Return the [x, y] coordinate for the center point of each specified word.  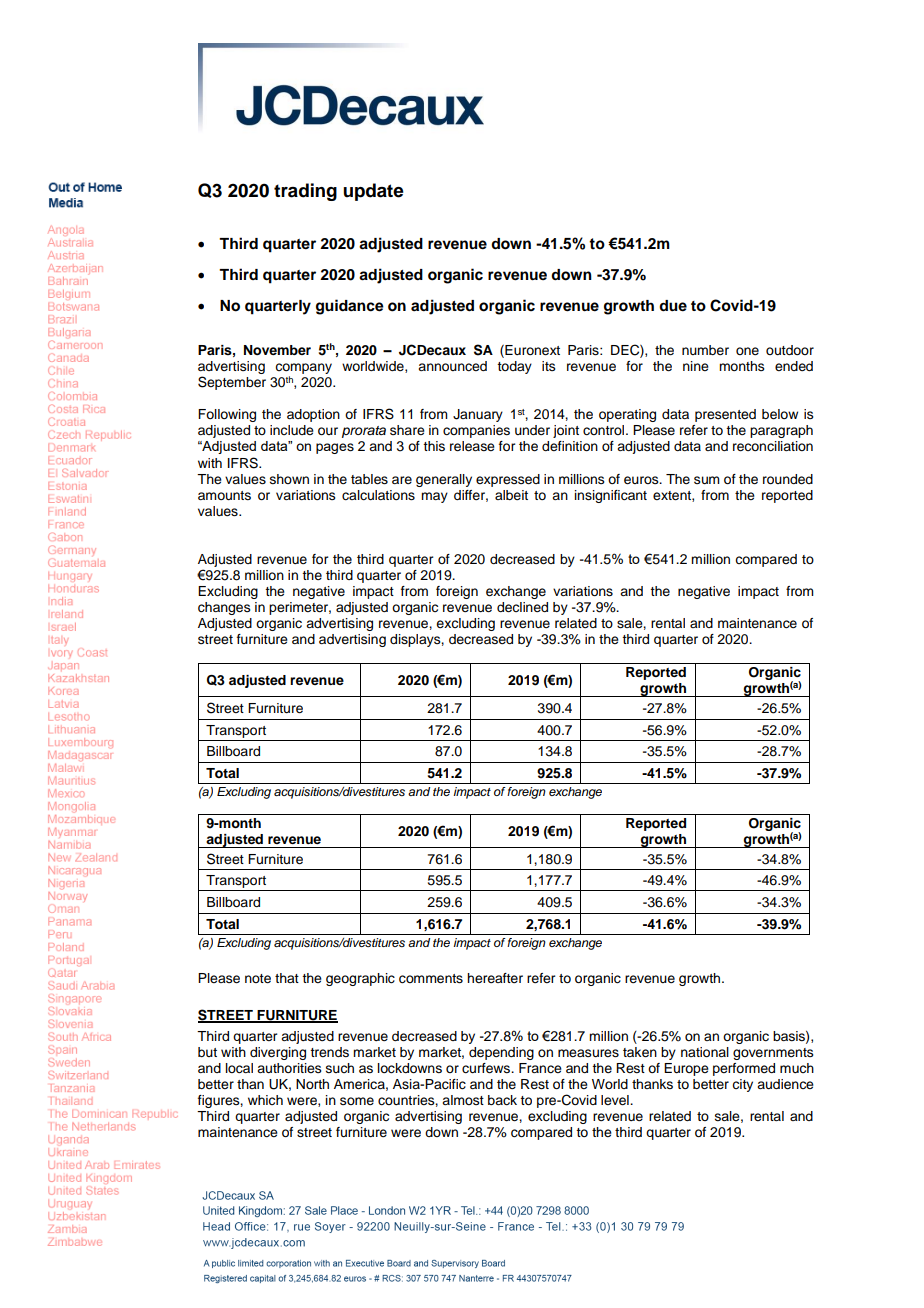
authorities [289, 1068]
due [673, 306]
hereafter [495, 978]
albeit [511, 495]
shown [289, 479]
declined [522, 607]
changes [224, 608]
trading [305, 192]
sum [707, 480]
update [373, 192]
